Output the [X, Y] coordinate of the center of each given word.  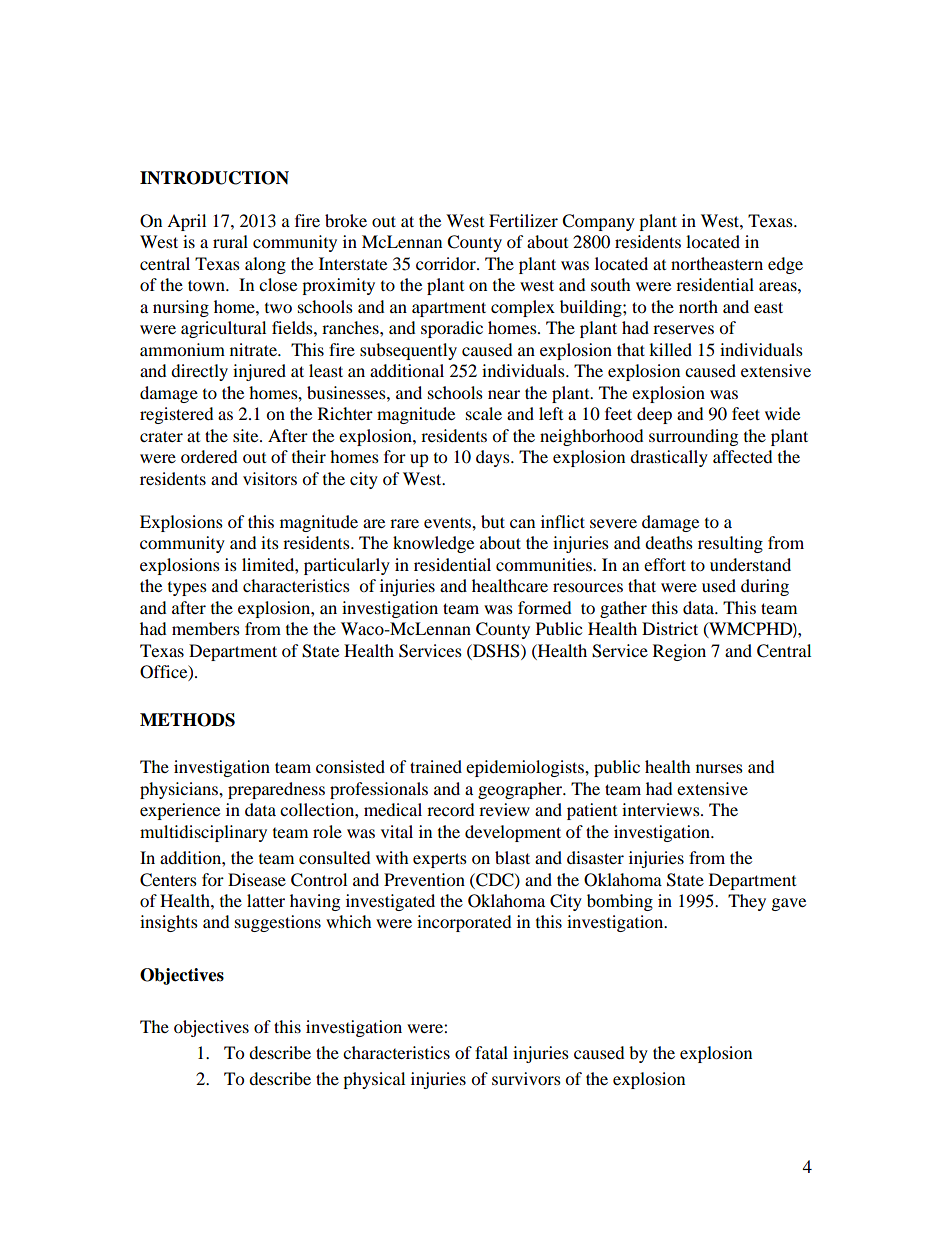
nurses [719, 768]
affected [743, 456]
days [494, 458]
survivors [526, 1078]
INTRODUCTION [214, 178]
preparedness [276, 790]
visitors [270, 478]
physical [374, 1080]
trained [436, 766]
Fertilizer [523, 220]
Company [598, 222]
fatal [491, 1052]
